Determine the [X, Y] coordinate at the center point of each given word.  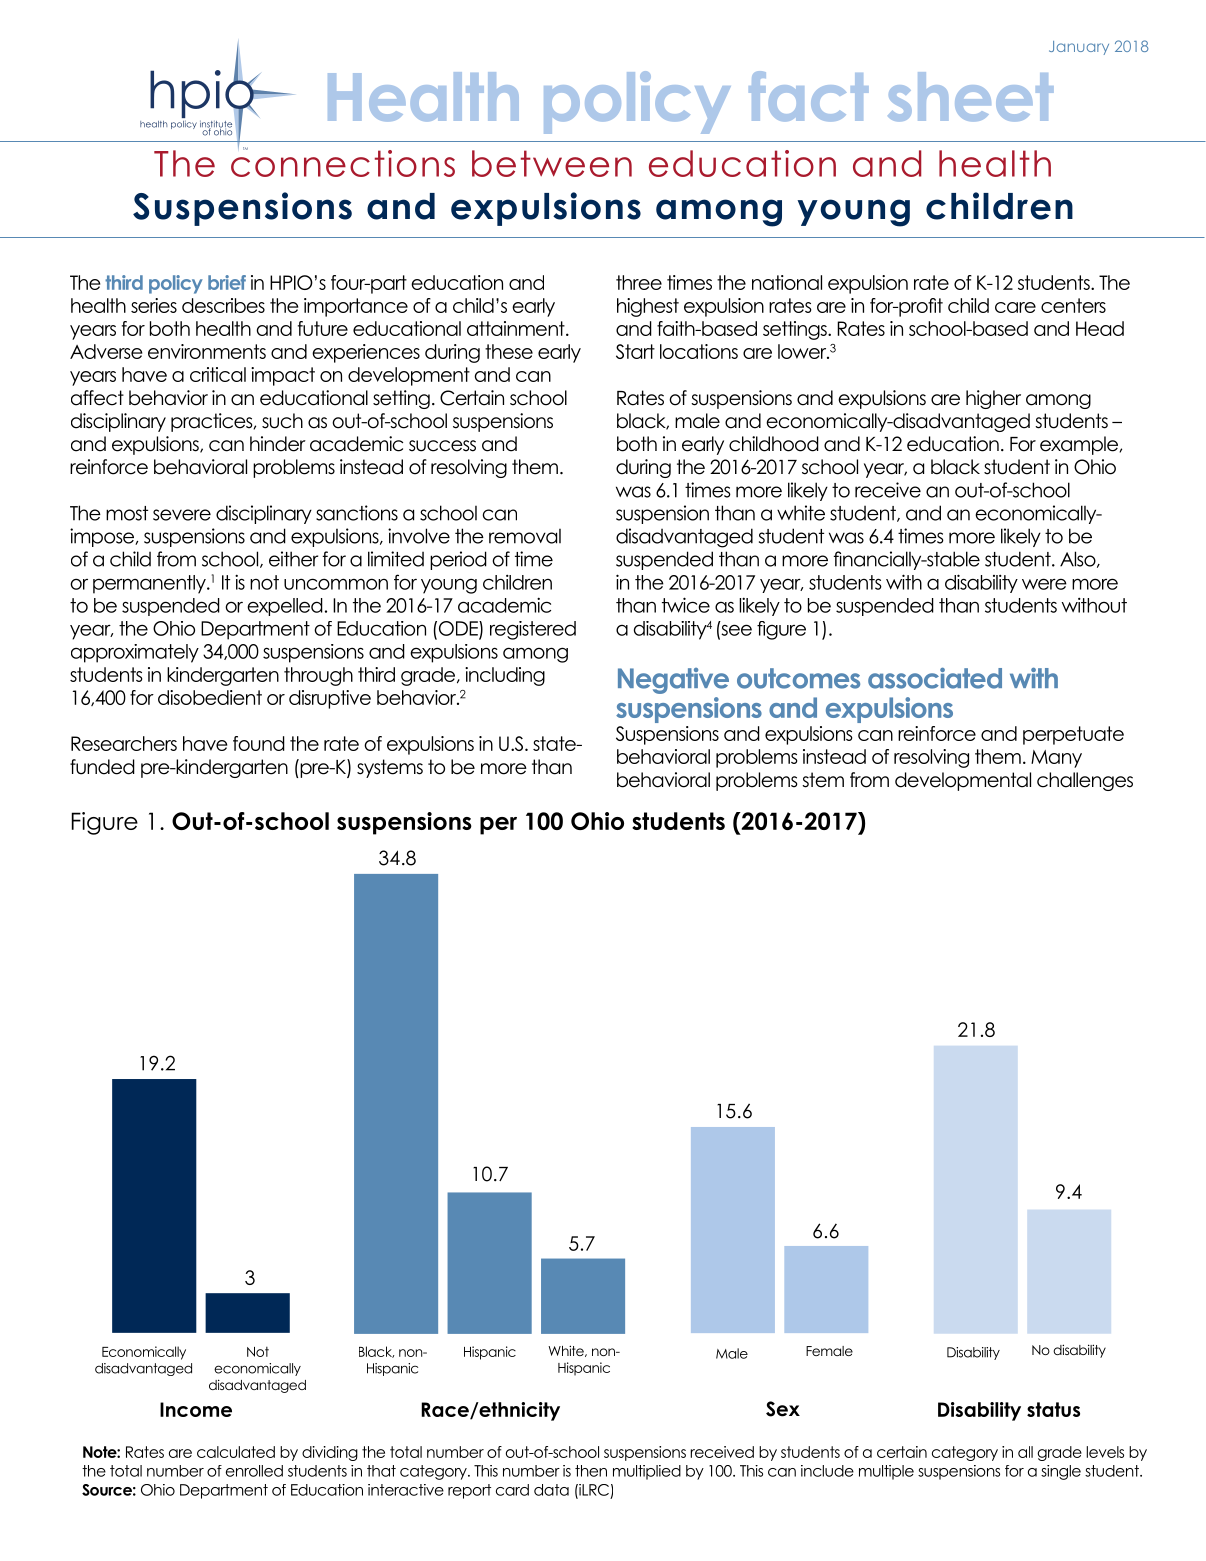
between [552, 163]
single [1061, 1472]
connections [343, 162]
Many [1056, 759]
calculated [236, 1452]
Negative [673, 681]
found [259, 743]
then [591, 1471]
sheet [970, 96]
